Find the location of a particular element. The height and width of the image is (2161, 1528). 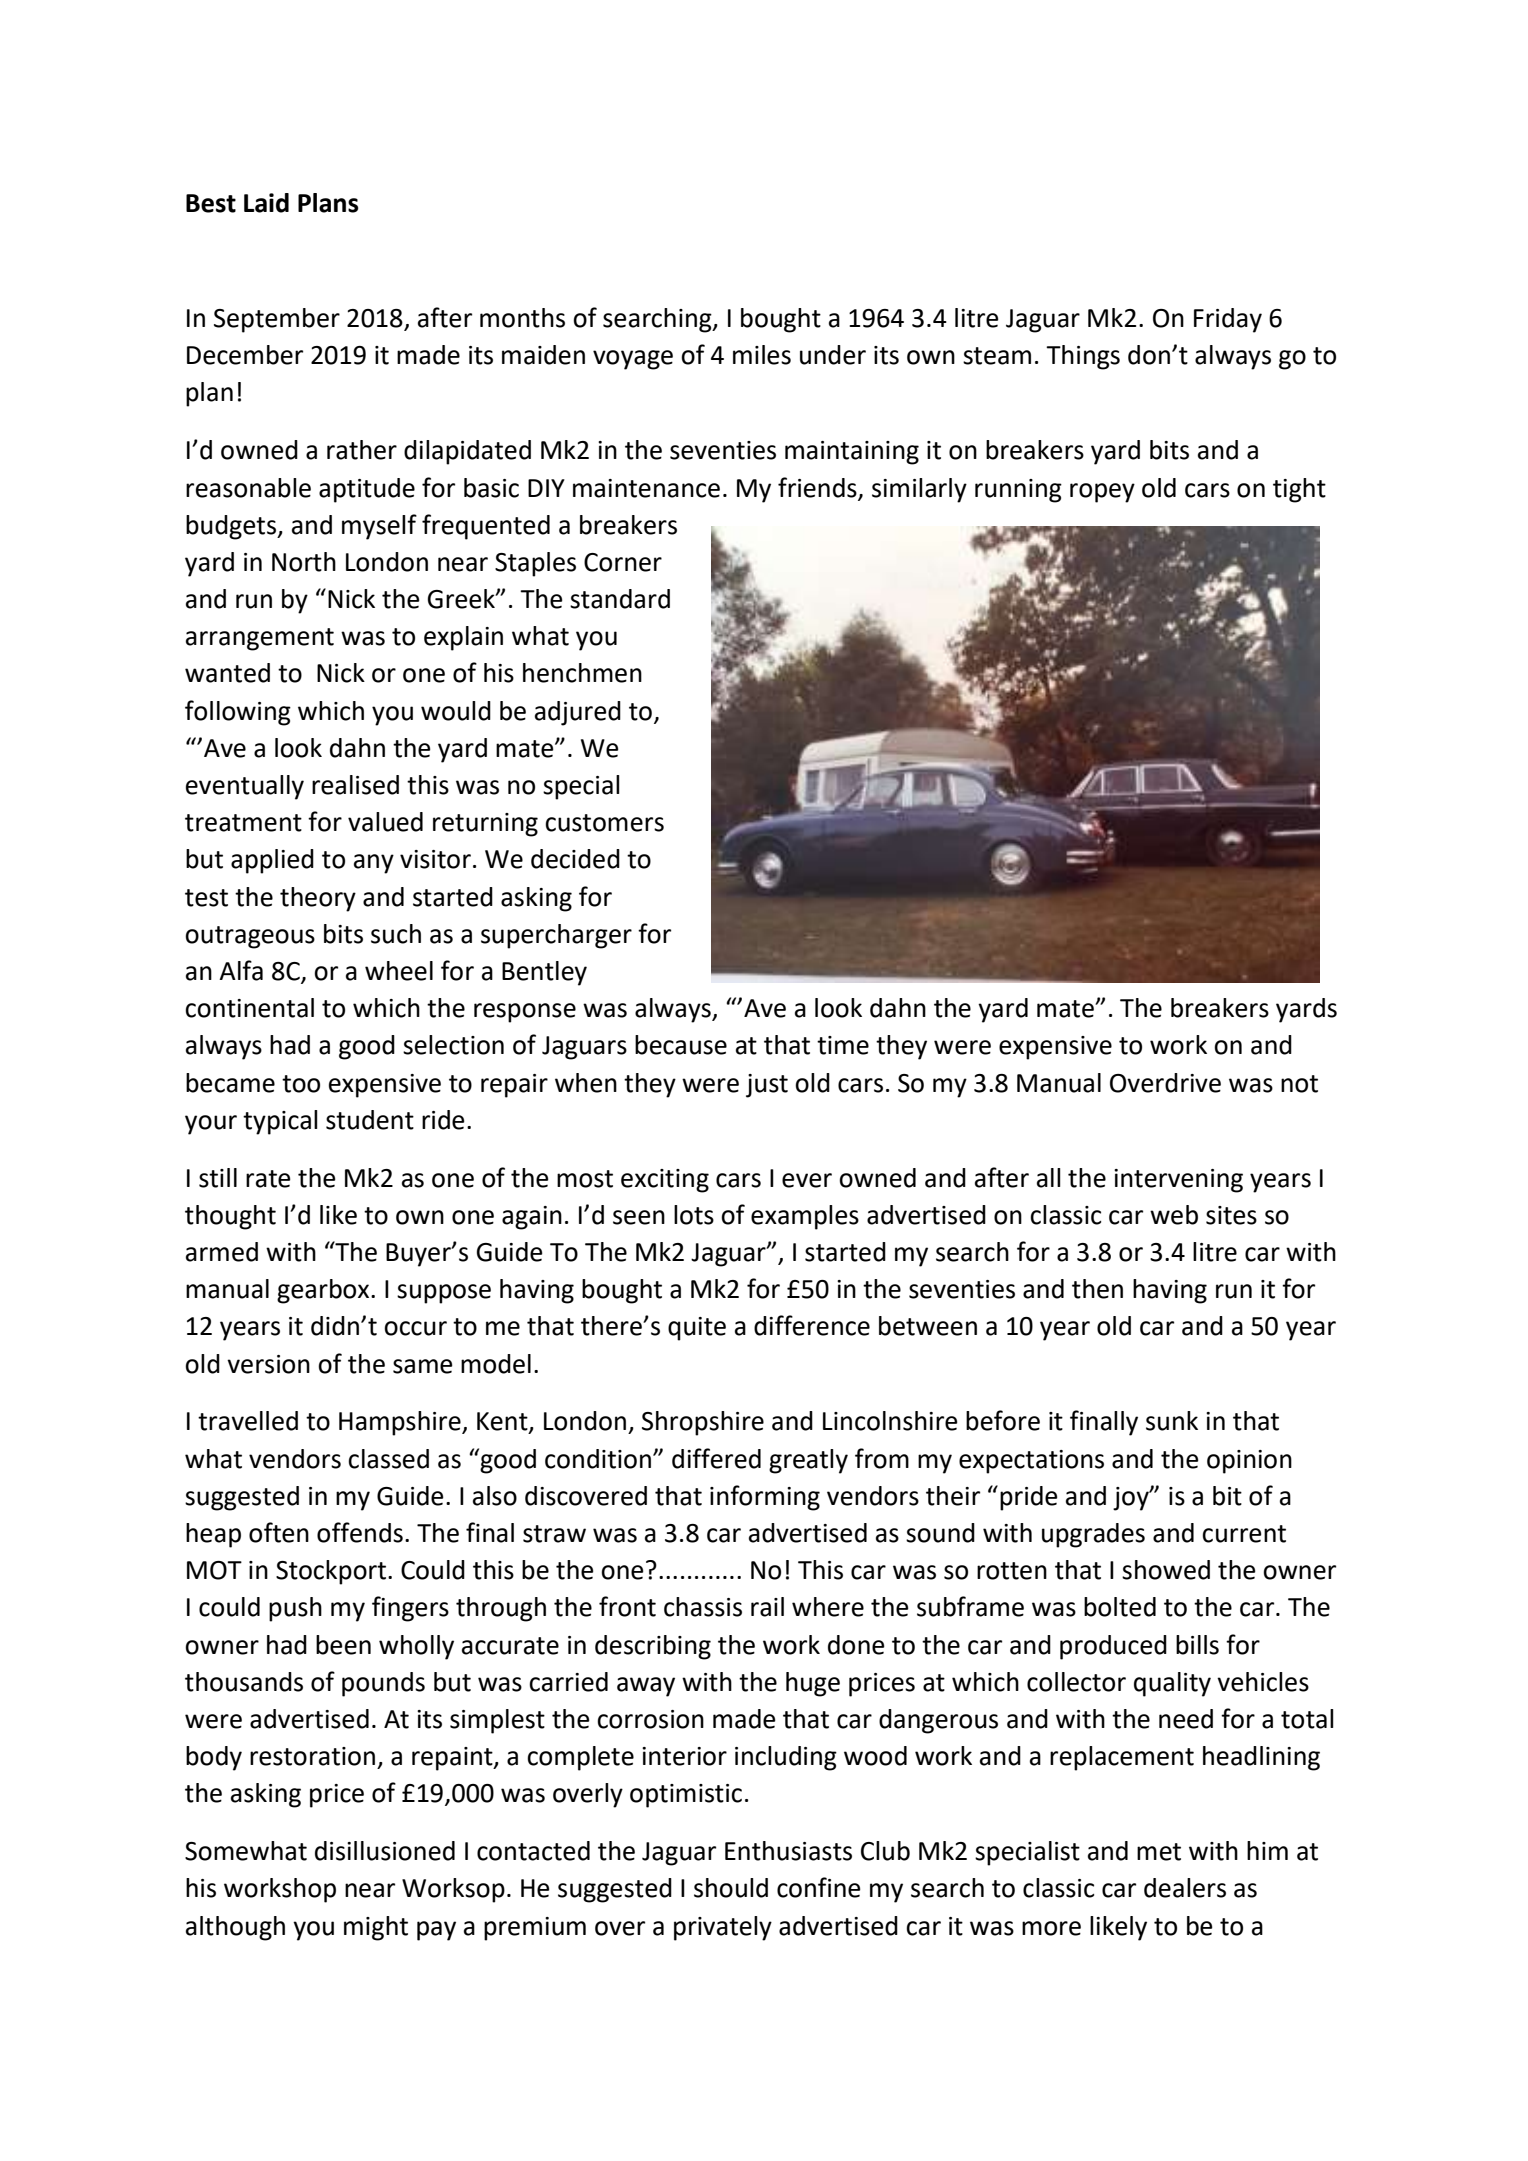

difference is located at coordinates (812, 1325).
